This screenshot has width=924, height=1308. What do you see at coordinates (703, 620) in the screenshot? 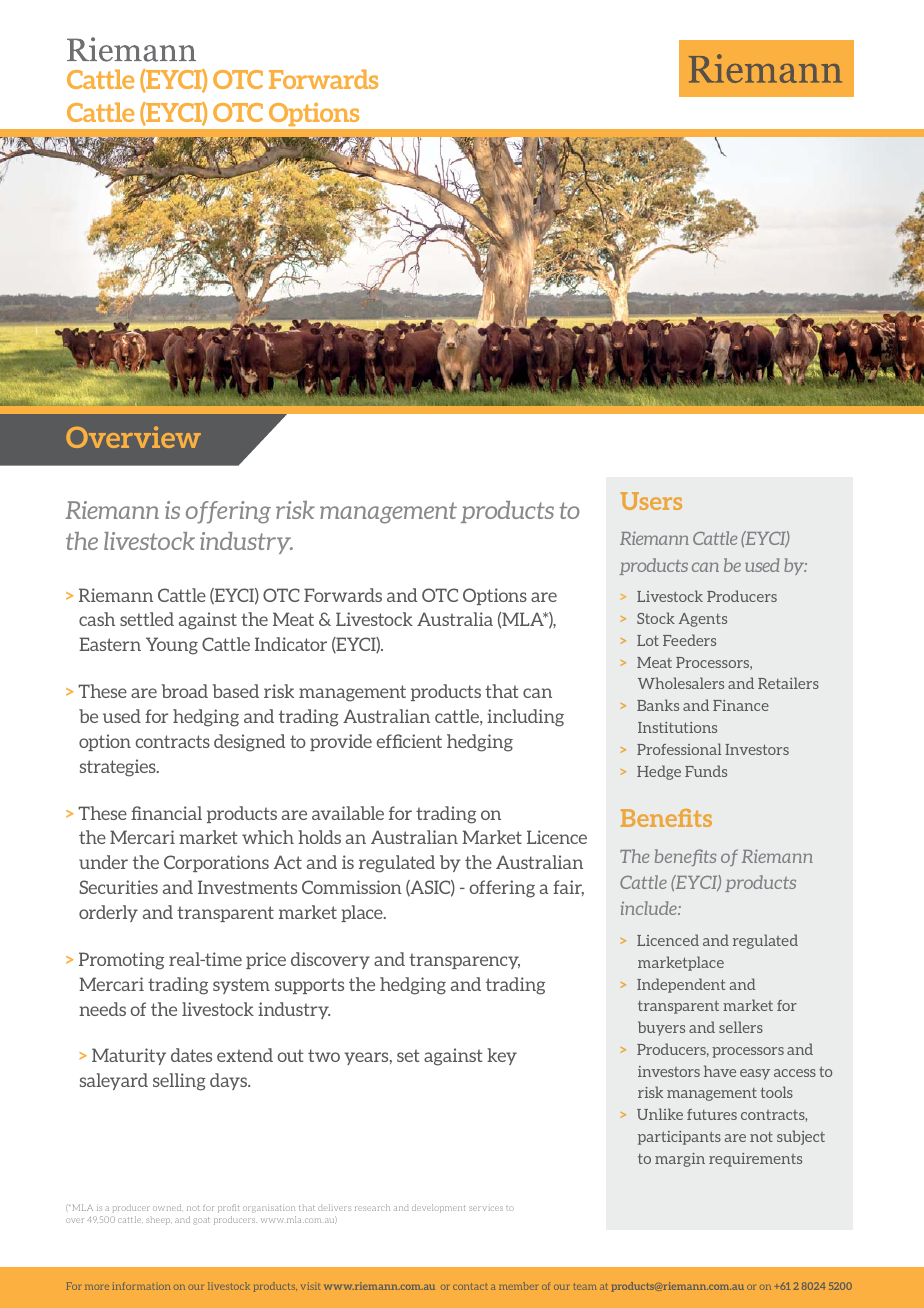
I see `Agents` at bounding box center [703, 620].
